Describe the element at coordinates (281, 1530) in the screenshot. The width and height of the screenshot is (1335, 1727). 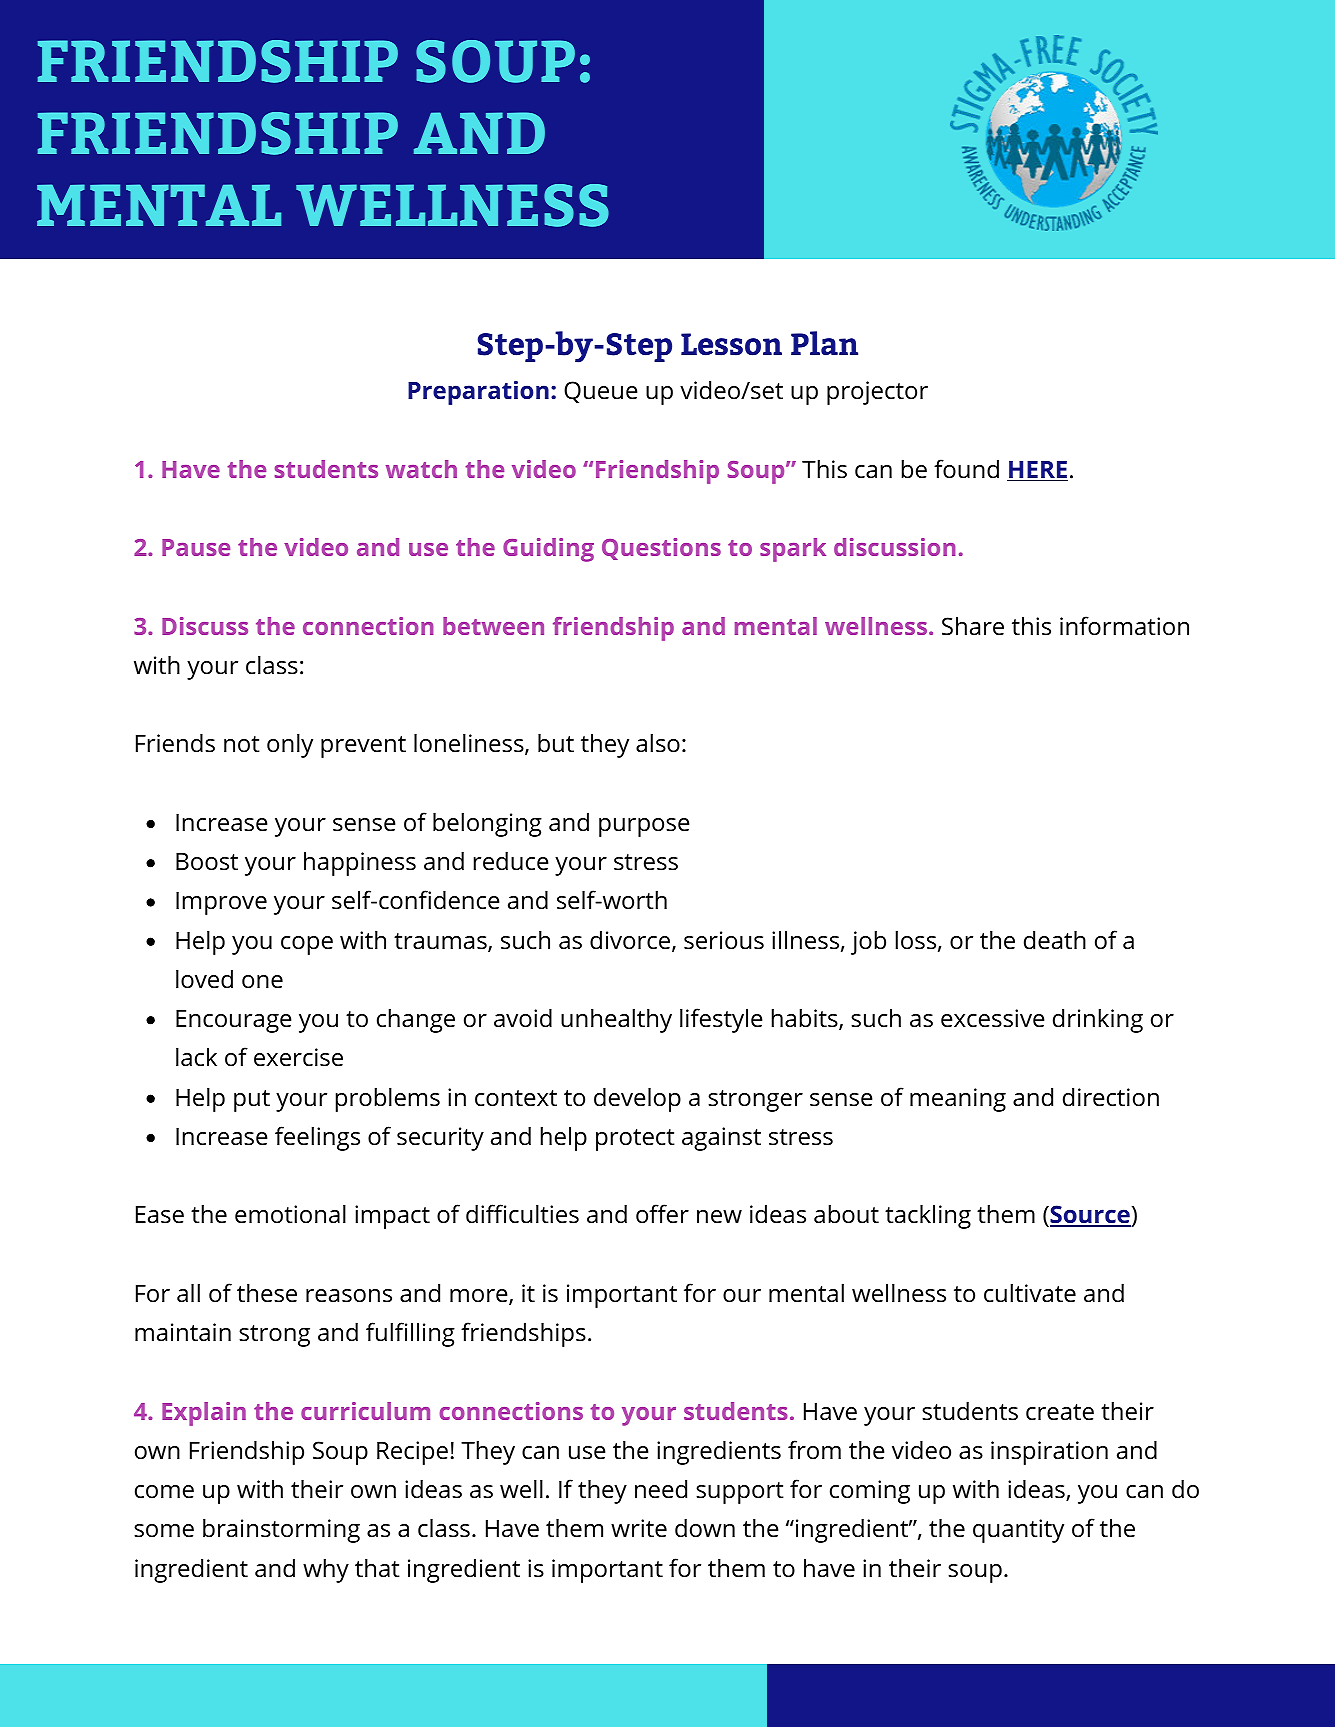
I see `brainstorming` at that location.
